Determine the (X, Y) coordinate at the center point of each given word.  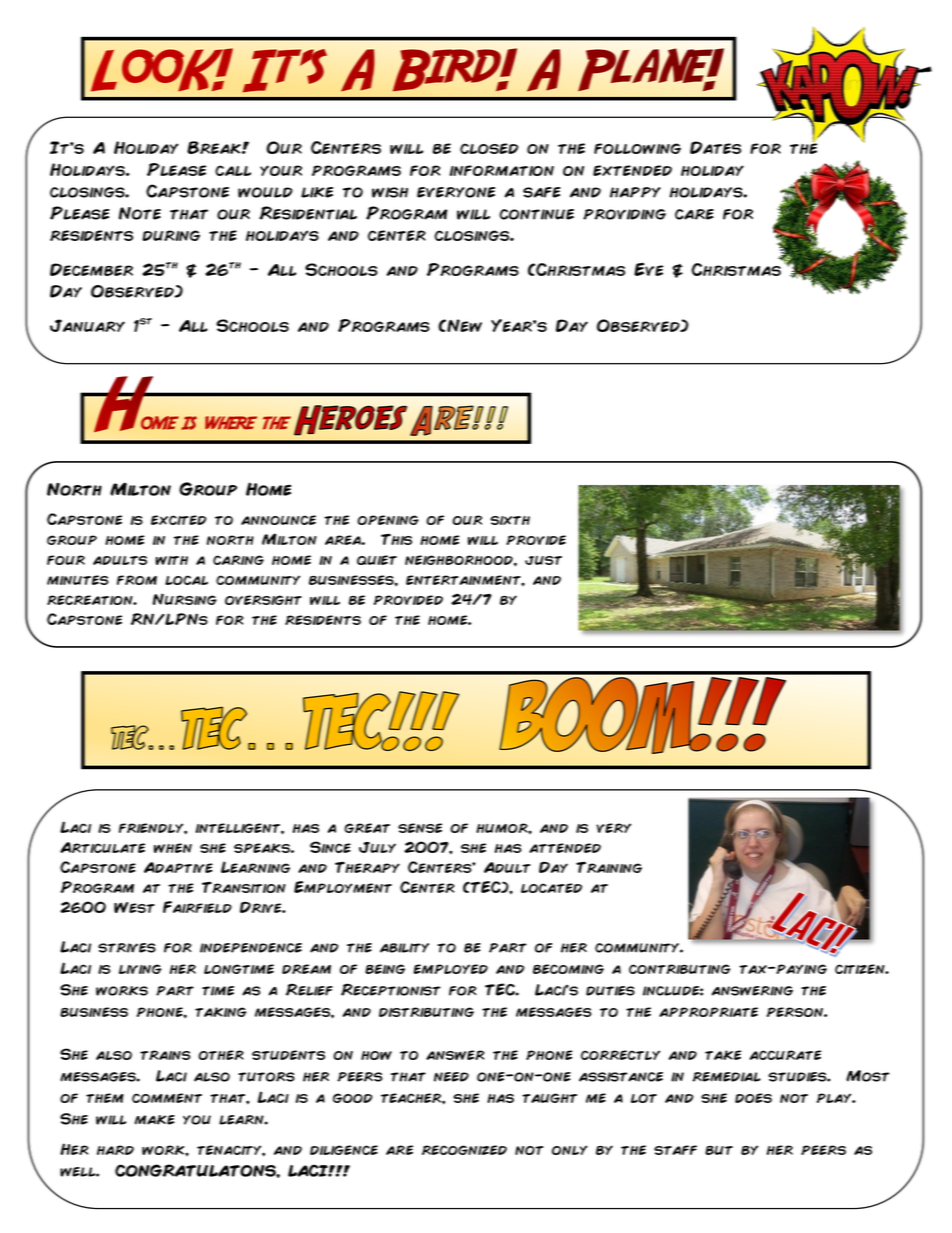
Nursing (185, 599)
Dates (715, 147)
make (155, 1120)
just (543, 560)
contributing (679, 969)
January (87, 325)
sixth (510, 520)
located (551, 888)
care (694, 214)
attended (565, 848)
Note (140, 213)
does (753, 1098)
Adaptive (178, 867)
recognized (464, 1150)
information (501, 170)
